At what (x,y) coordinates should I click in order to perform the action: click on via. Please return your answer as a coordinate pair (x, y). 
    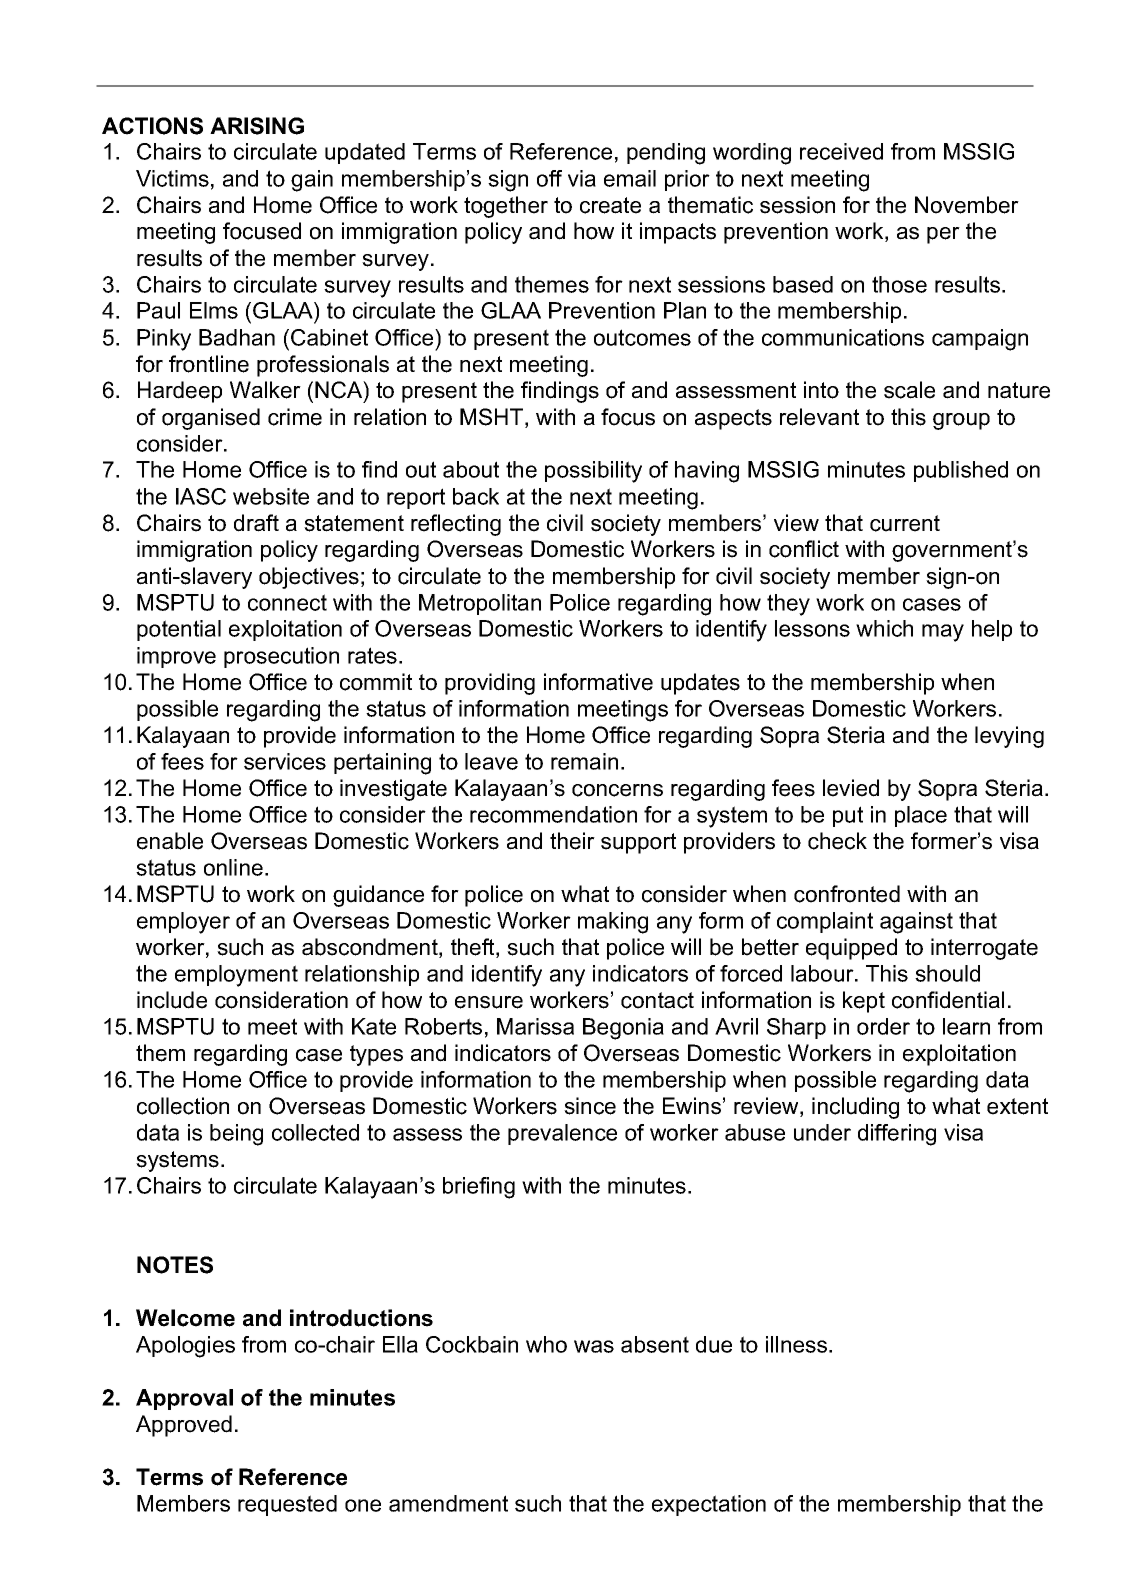
    Looking at the image, I should click on (582, 178).
